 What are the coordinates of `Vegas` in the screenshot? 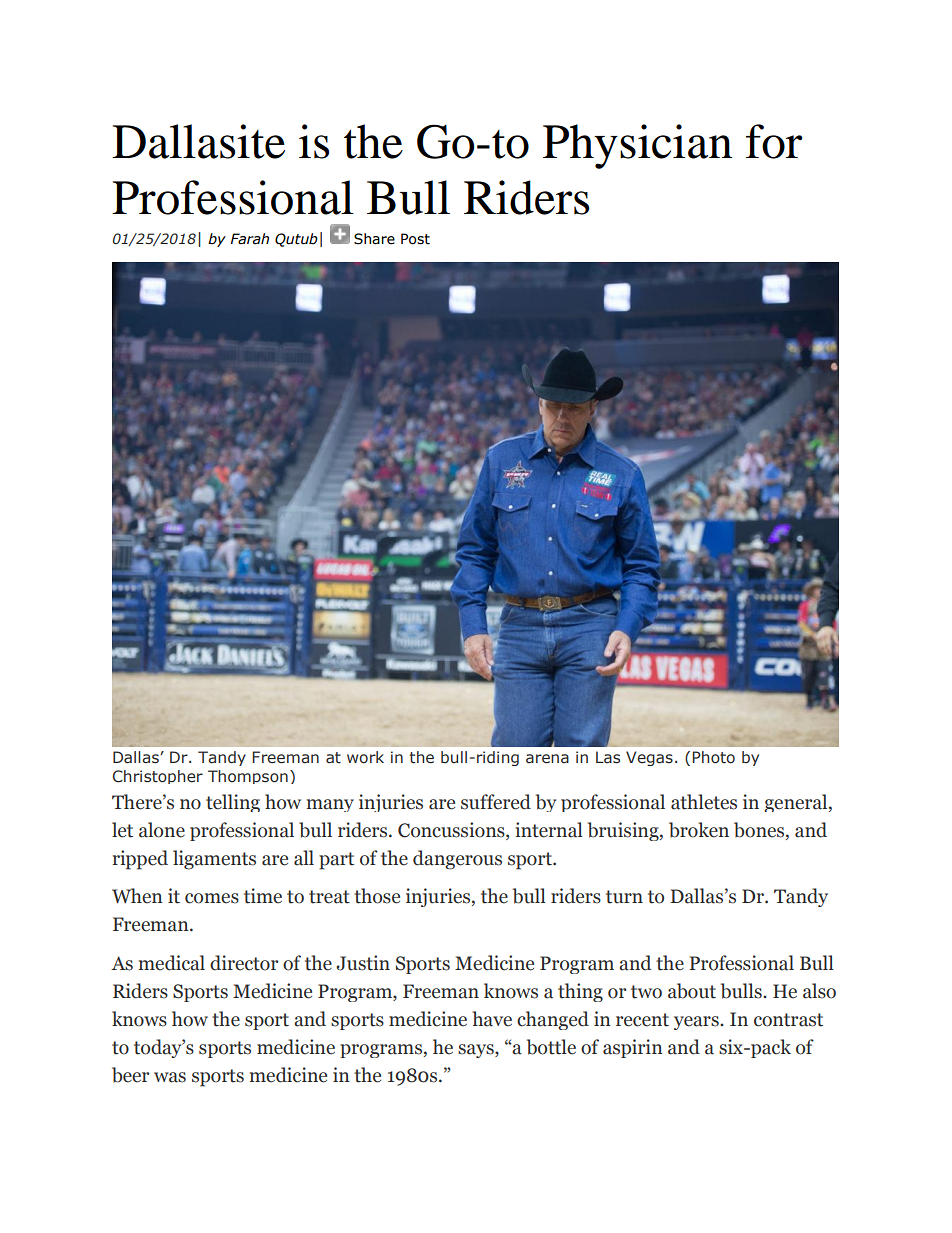 It's located at (649, 758).
